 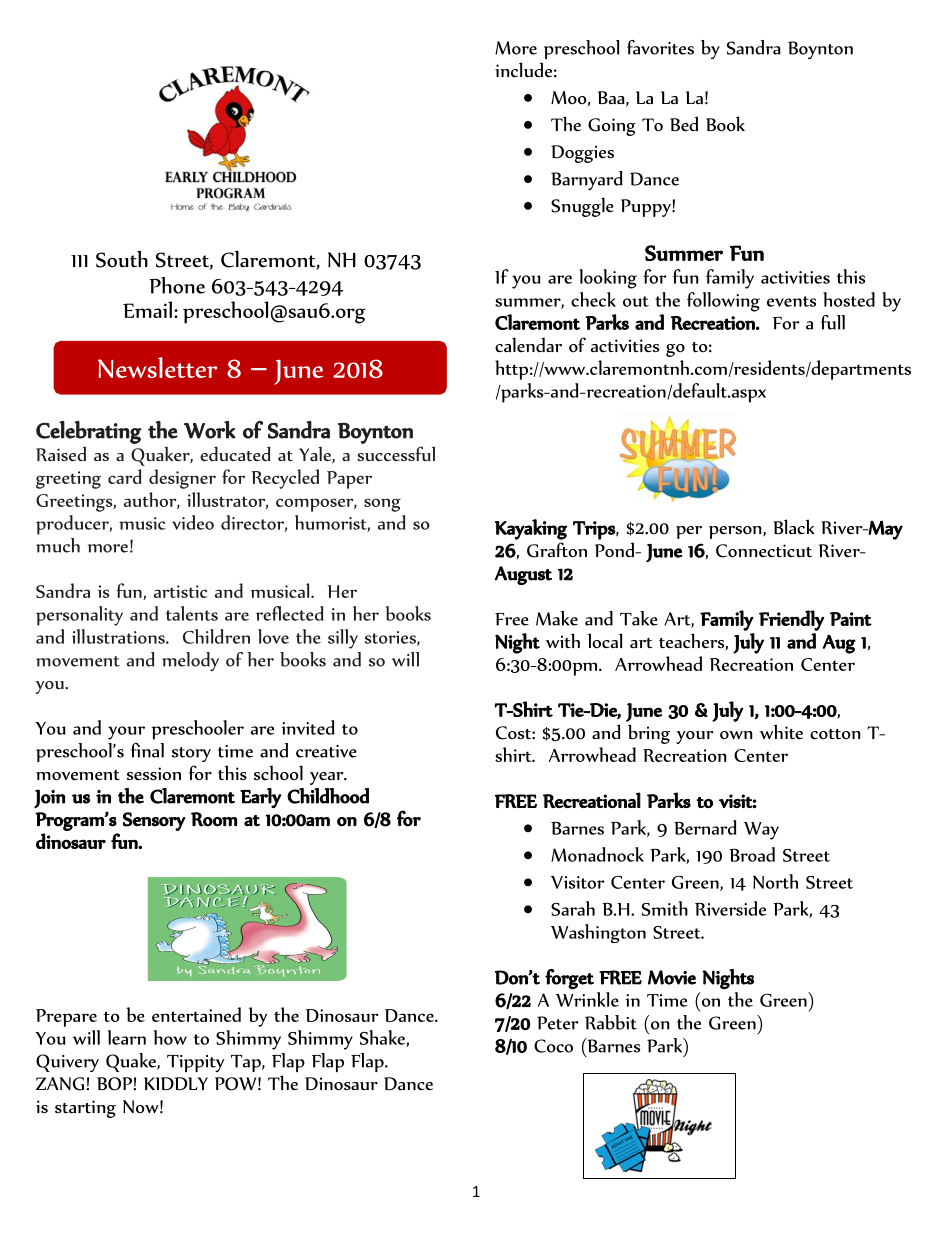 I want to click on Bed, so click(x=684, y=123).
